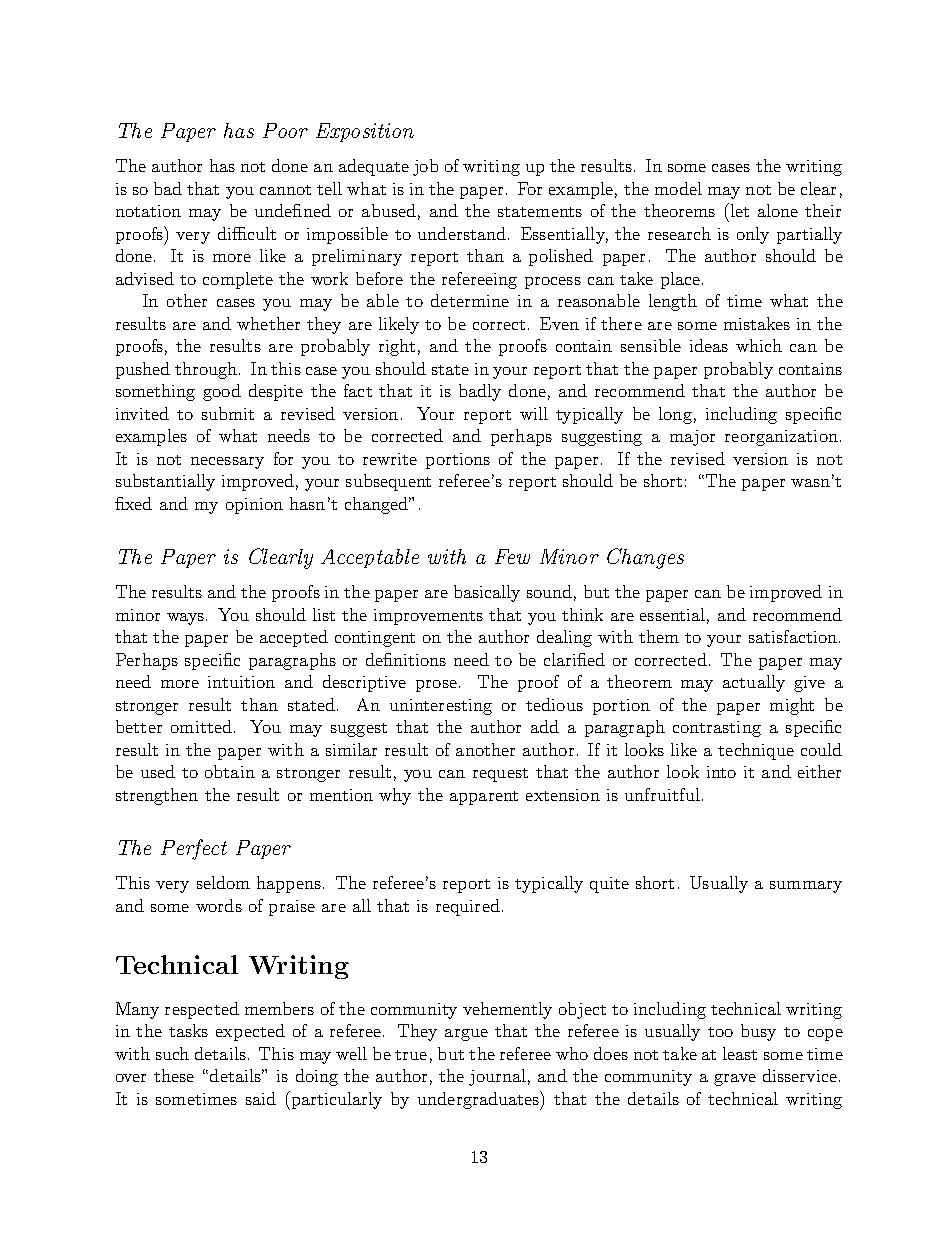 This screenshot has height=1233, width=952. I want to click on ways, so click(187, 619).
